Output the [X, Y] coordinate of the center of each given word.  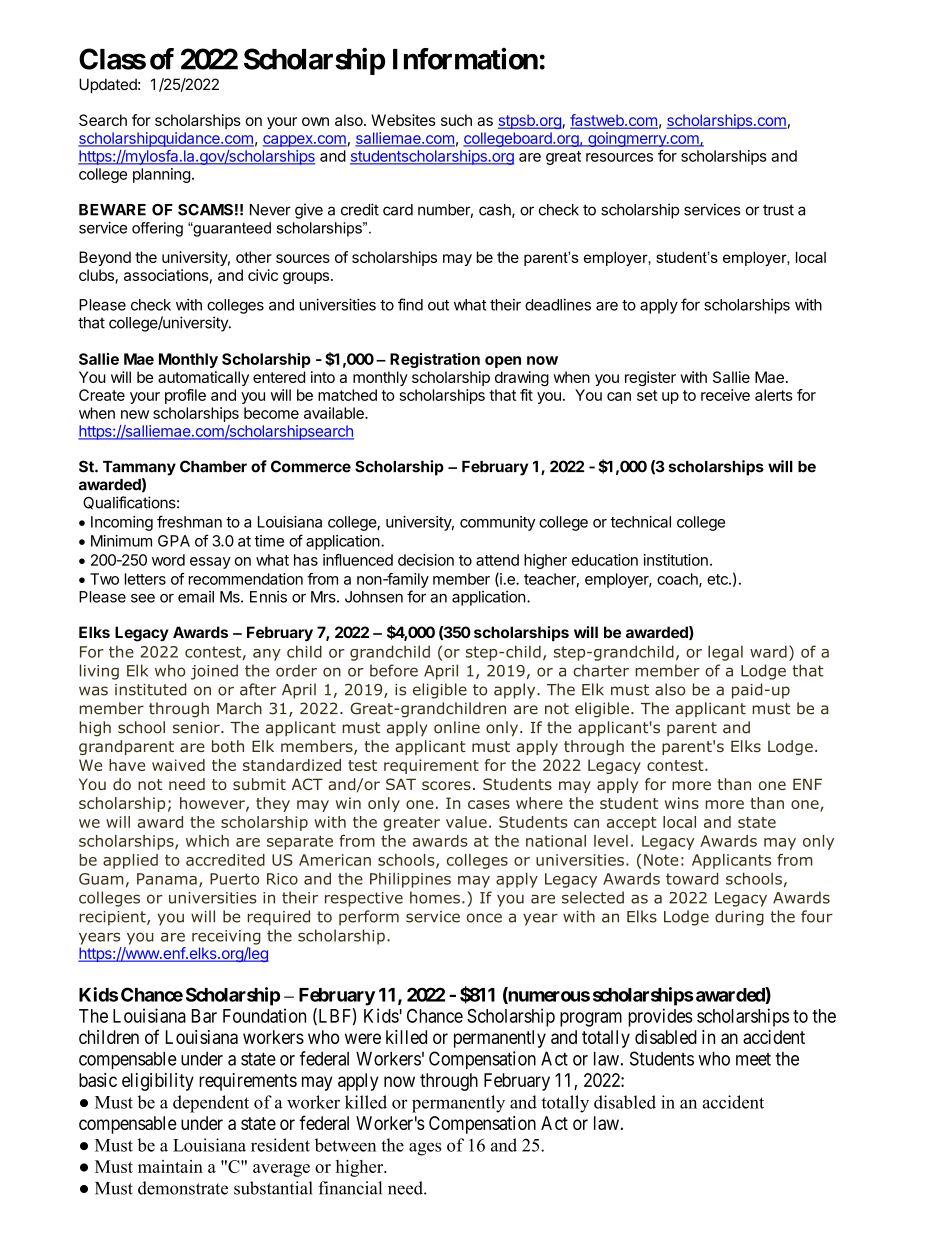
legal [725, 653]
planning [161, 175]
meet [753, 1059]
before [394, 670]
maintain [170, 1166]
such [456, 120]
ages [425, 1149]
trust [778, 210]
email [196, 597]
